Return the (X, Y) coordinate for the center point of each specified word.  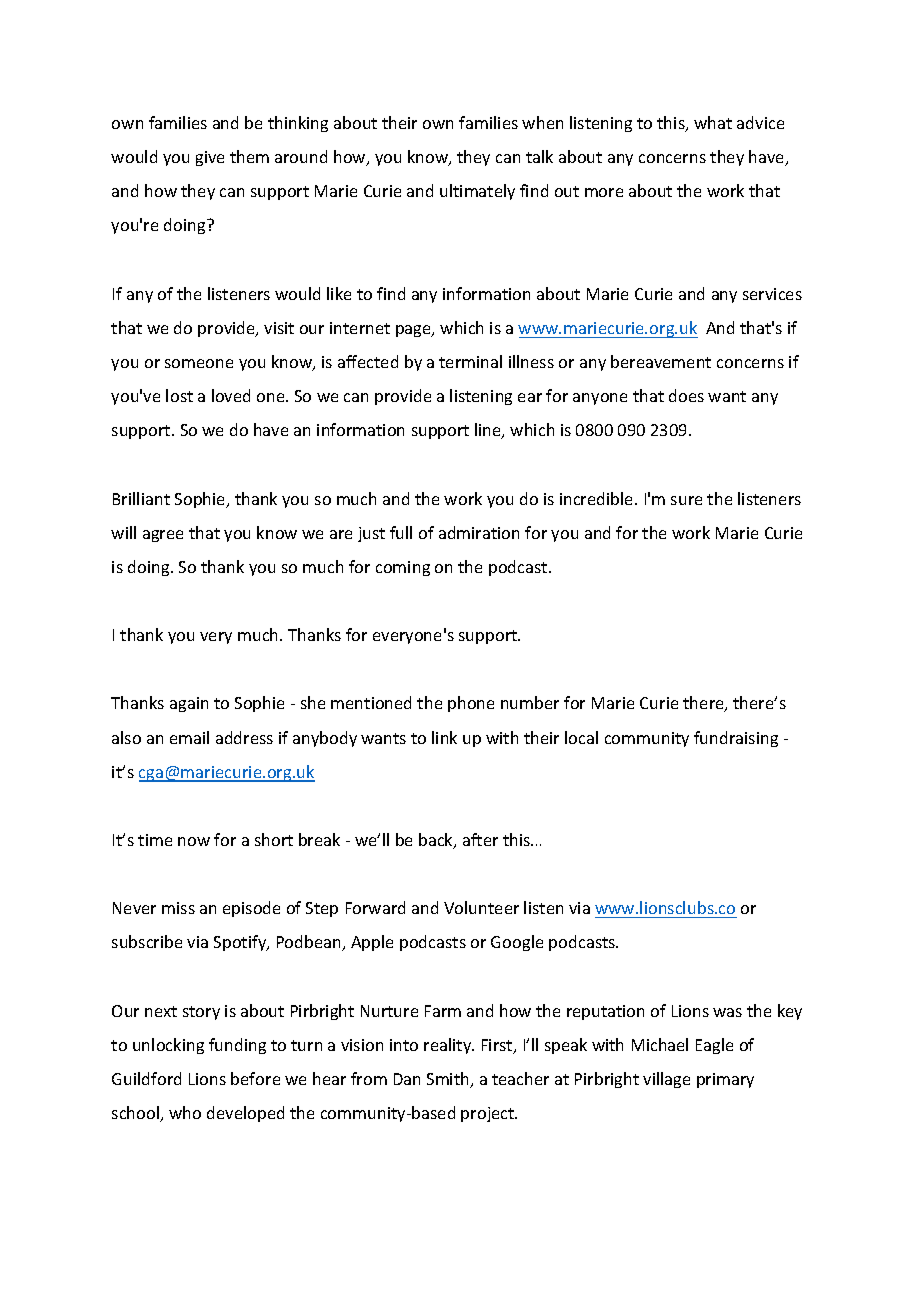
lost (179, 395)
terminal (470, 361)
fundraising (736, 739)
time (155, 840)
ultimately (477, 192)
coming (403, 568)
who (185, 1112)
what (713, 122)
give (210, 158)
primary (725, 1080)
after (480, 839)
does (686, 395)
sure (686, 500)
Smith (449, 1080)
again (189, 704)
